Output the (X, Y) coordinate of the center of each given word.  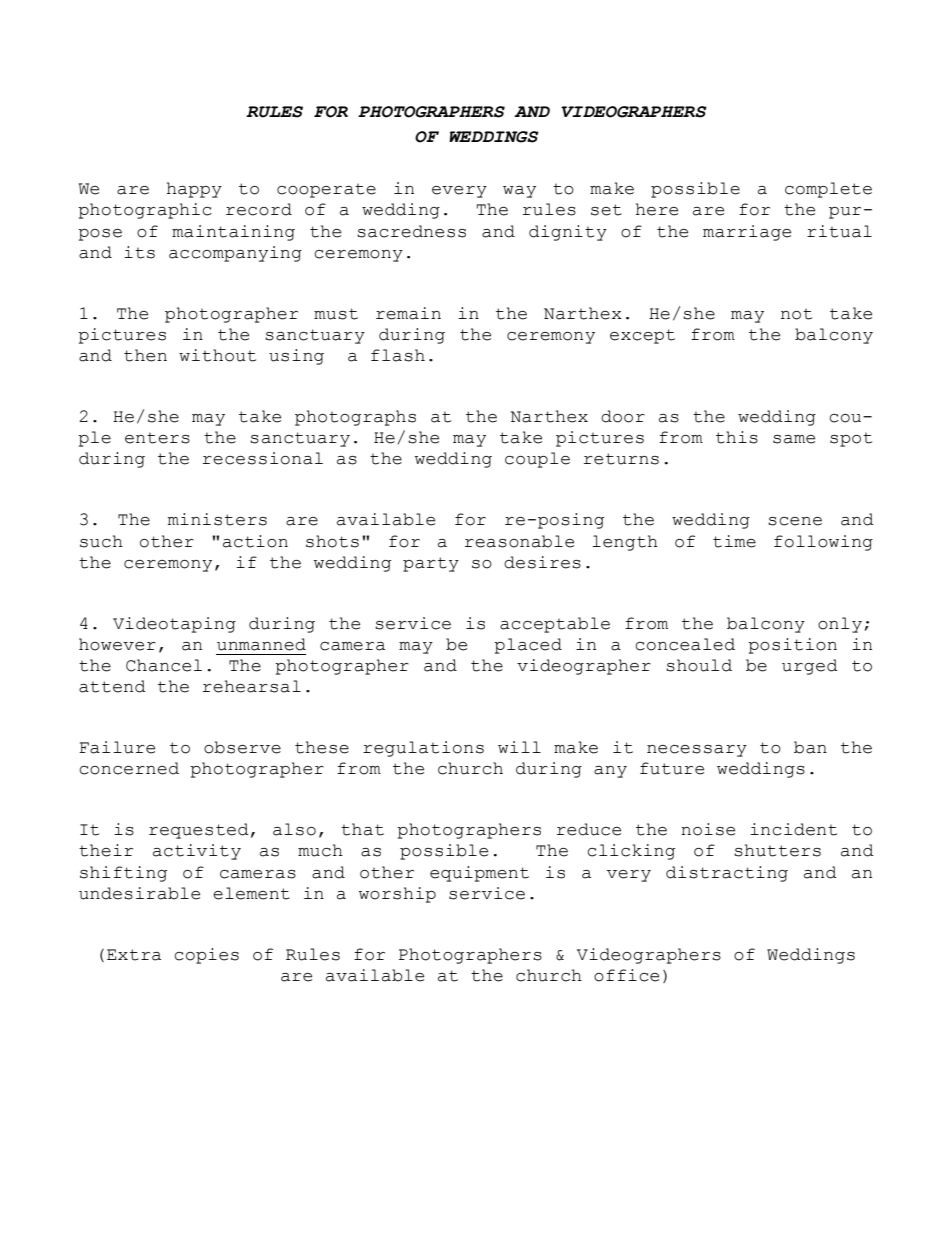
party (431, 564)
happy (194, 190)
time (734, 541)
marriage (747, 233)
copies (206, 956)
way (519, 192)
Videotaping (174, 625)
